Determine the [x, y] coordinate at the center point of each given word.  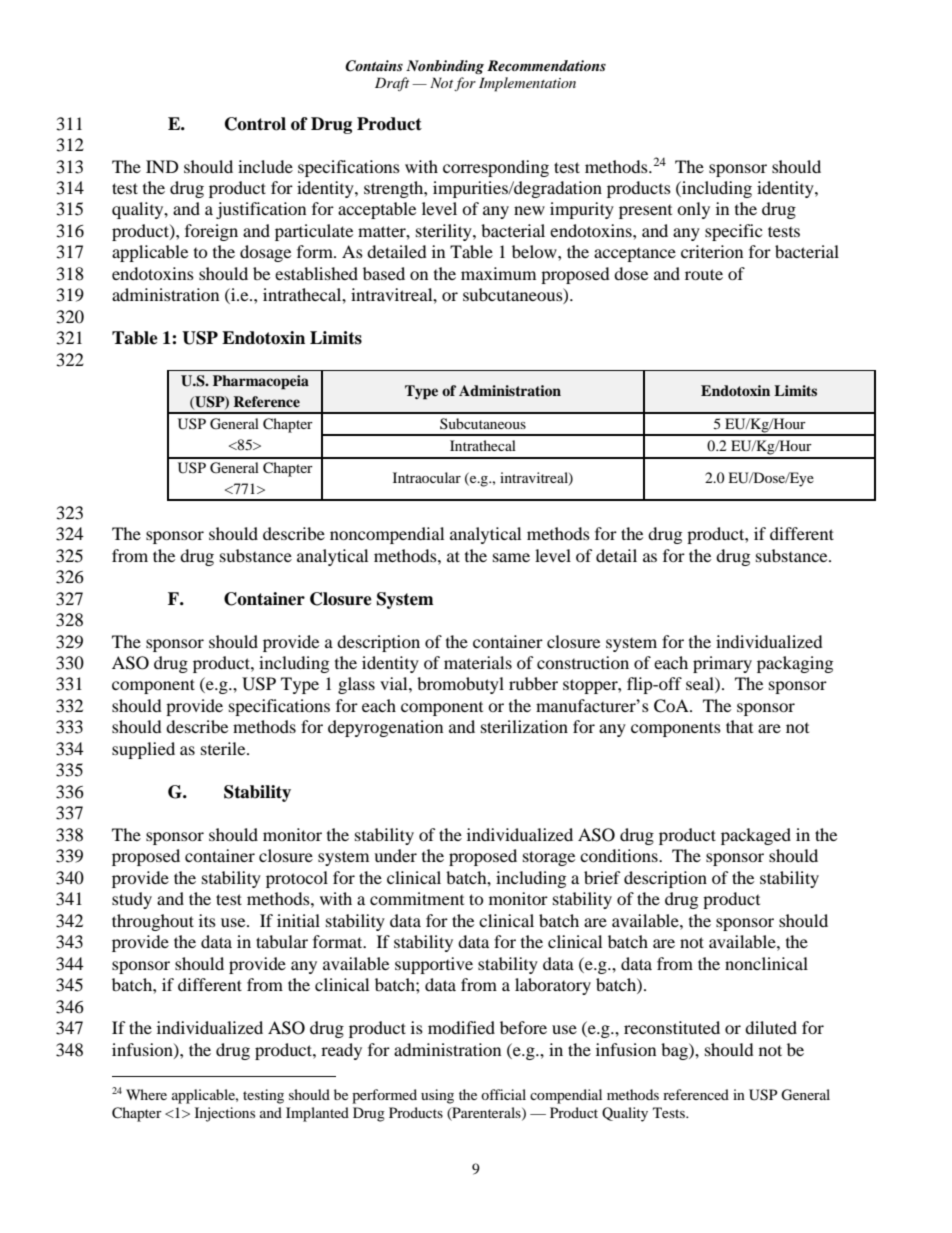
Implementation [527, 84]
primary [722, 664]
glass [356, 685]
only [693, 210]
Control [255, 124]
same [511, 557]
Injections [225, 1114]
